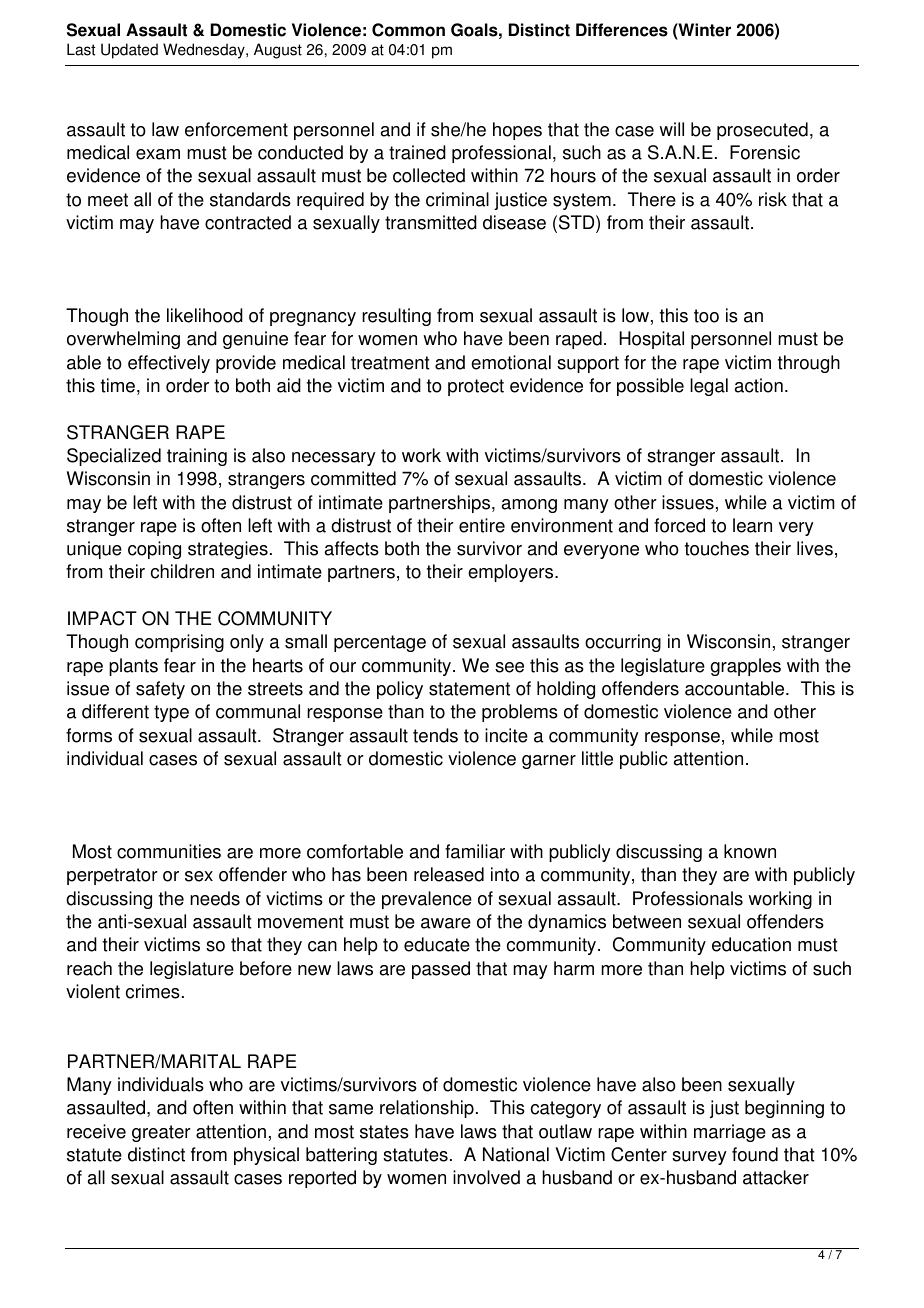  What do you see at coordinates (161, 1133) in the screenshot?
I see `greater` at bounding box center [161, 1133].
